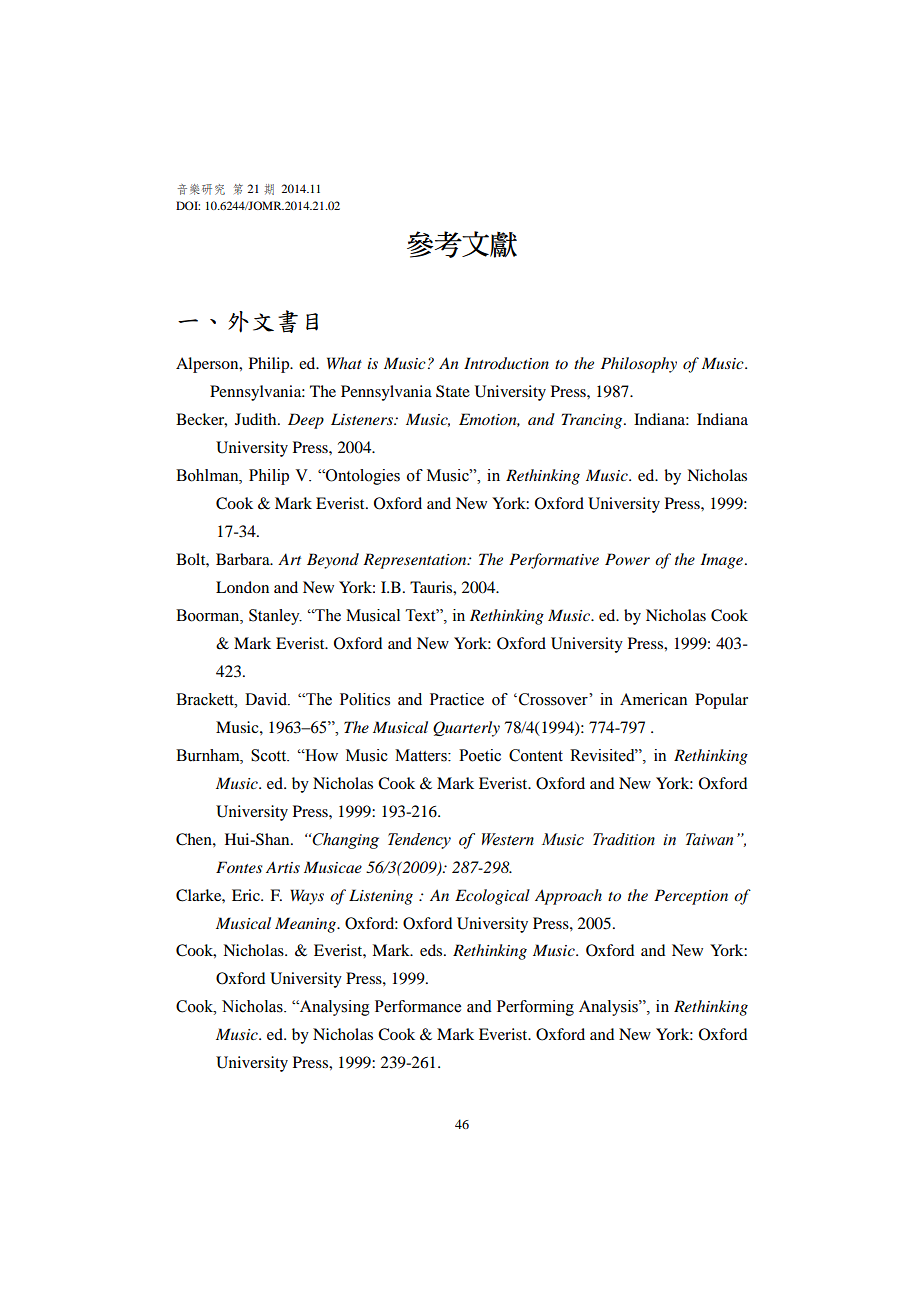  Describe the element at coordinates (639, 365) in the screenshot. I see `Philosophy` at that location.
